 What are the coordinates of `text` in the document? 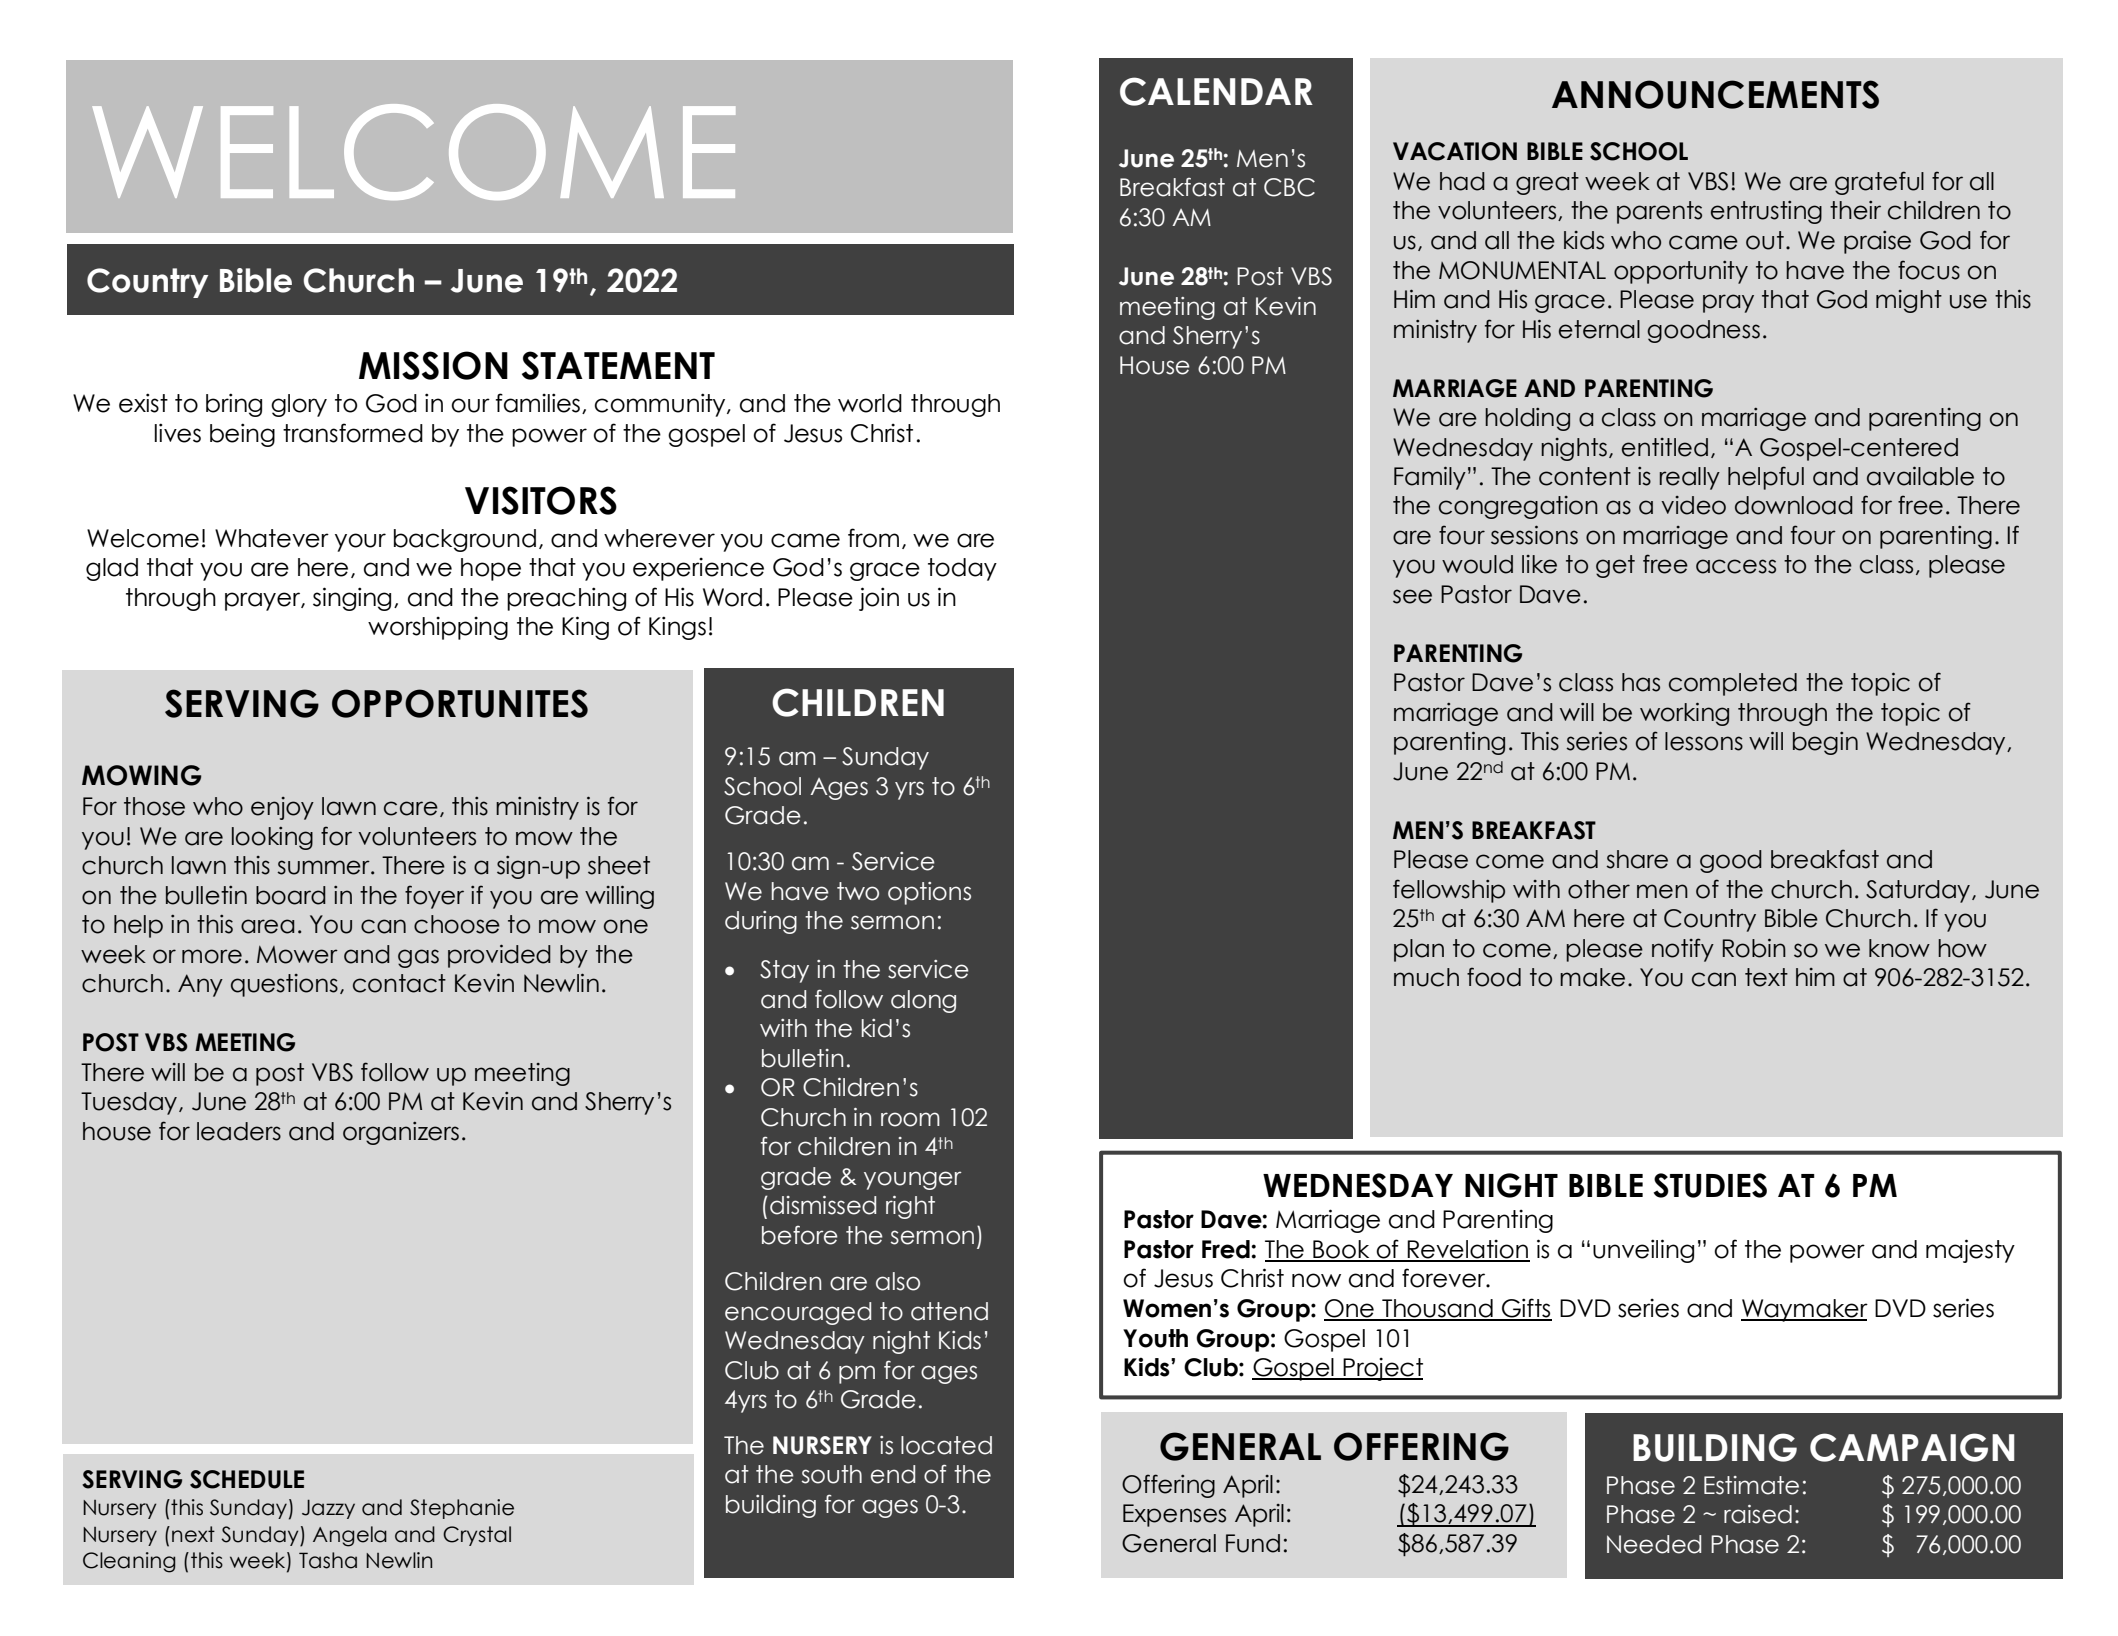 It's located at (1766, 977).
